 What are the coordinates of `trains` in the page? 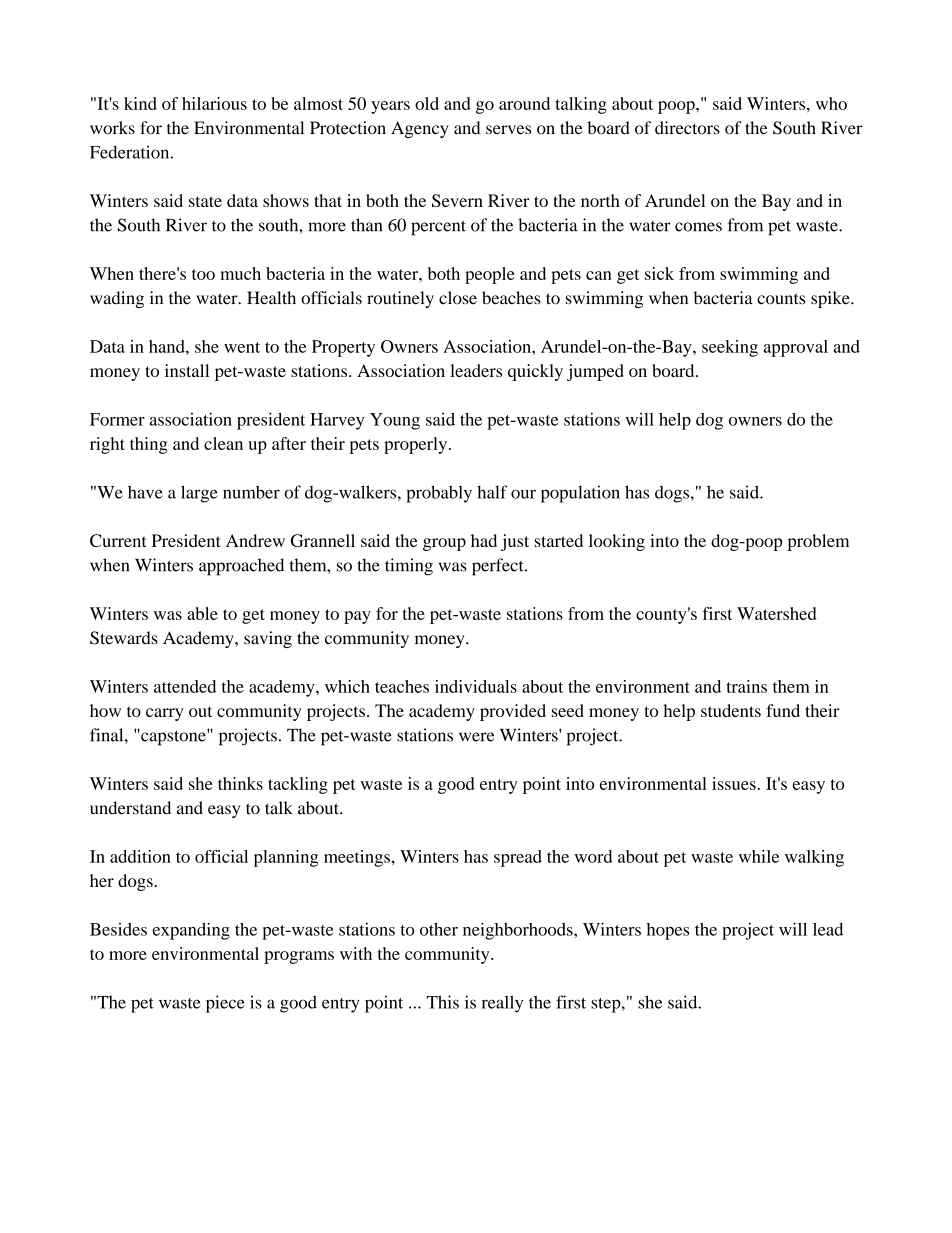 It's located at (746, 686).
